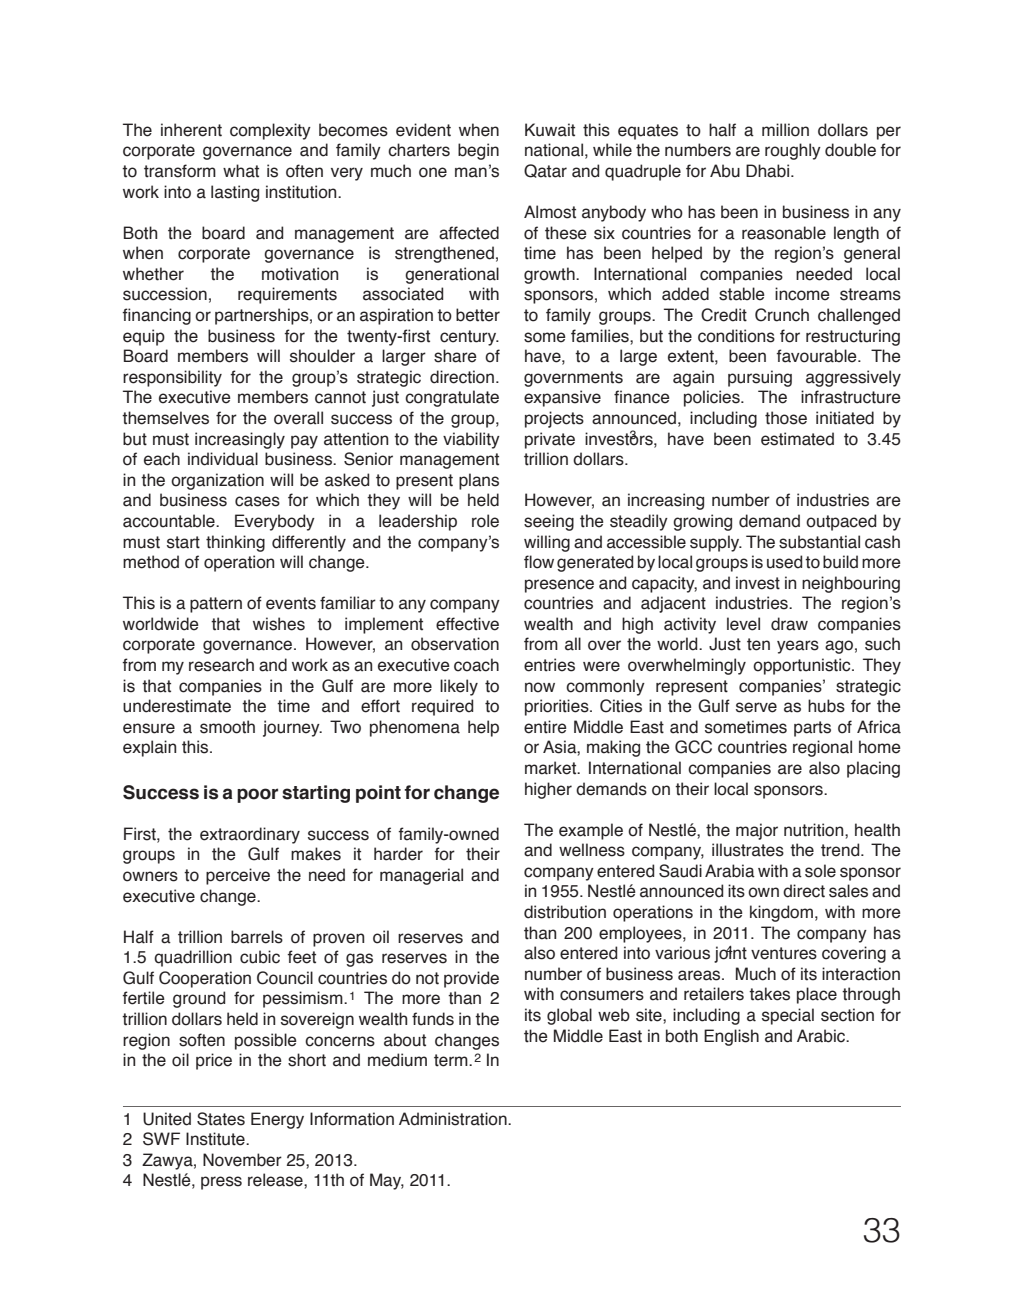  Describe the element at coordinates (793, 151) in the page. I see `roughly` at that location.
